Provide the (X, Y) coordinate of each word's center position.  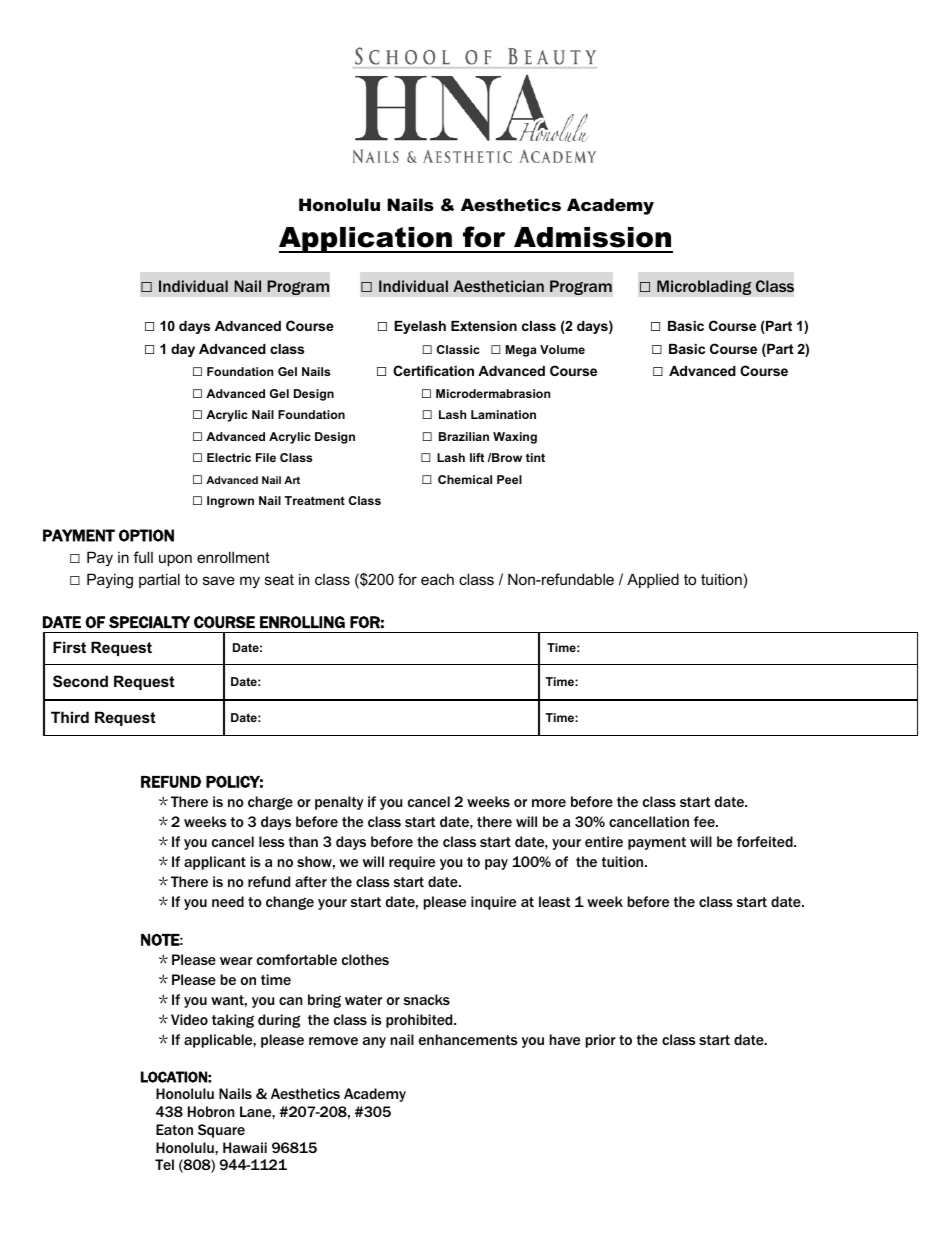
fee (705, 821)
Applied (653, 580)
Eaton (174, 1129)
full (143, 557)
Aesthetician (498, 286)
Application (366, 240)
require (412, 863)
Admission (592, 237)
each (437, 579)
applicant (215, 863)
